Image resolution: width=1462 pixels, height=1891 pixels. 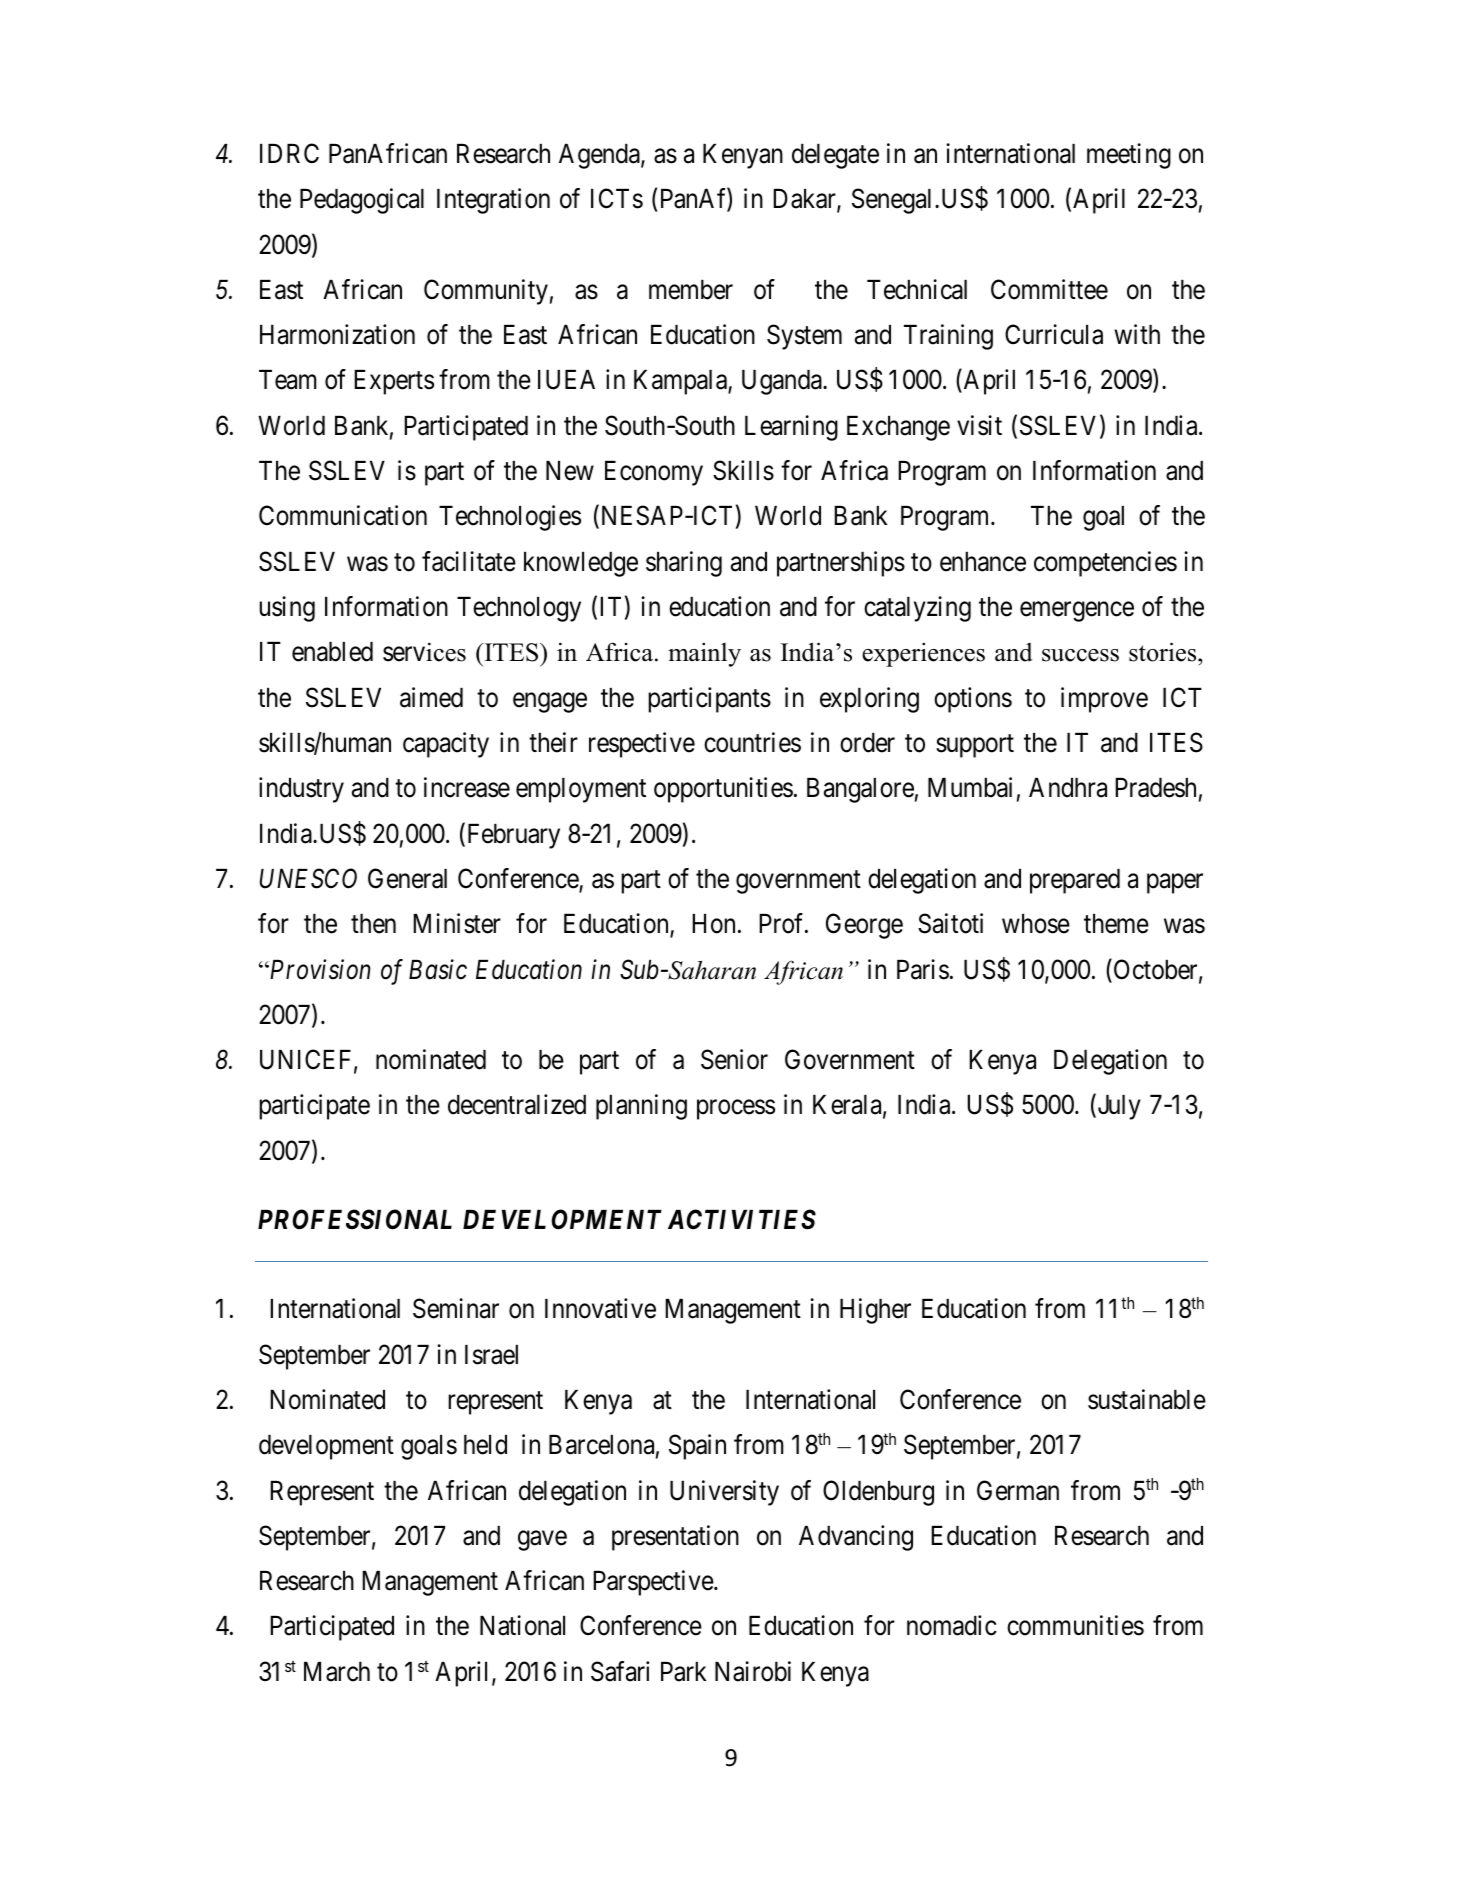 I want to click on then, so click(x=373, y=924).
